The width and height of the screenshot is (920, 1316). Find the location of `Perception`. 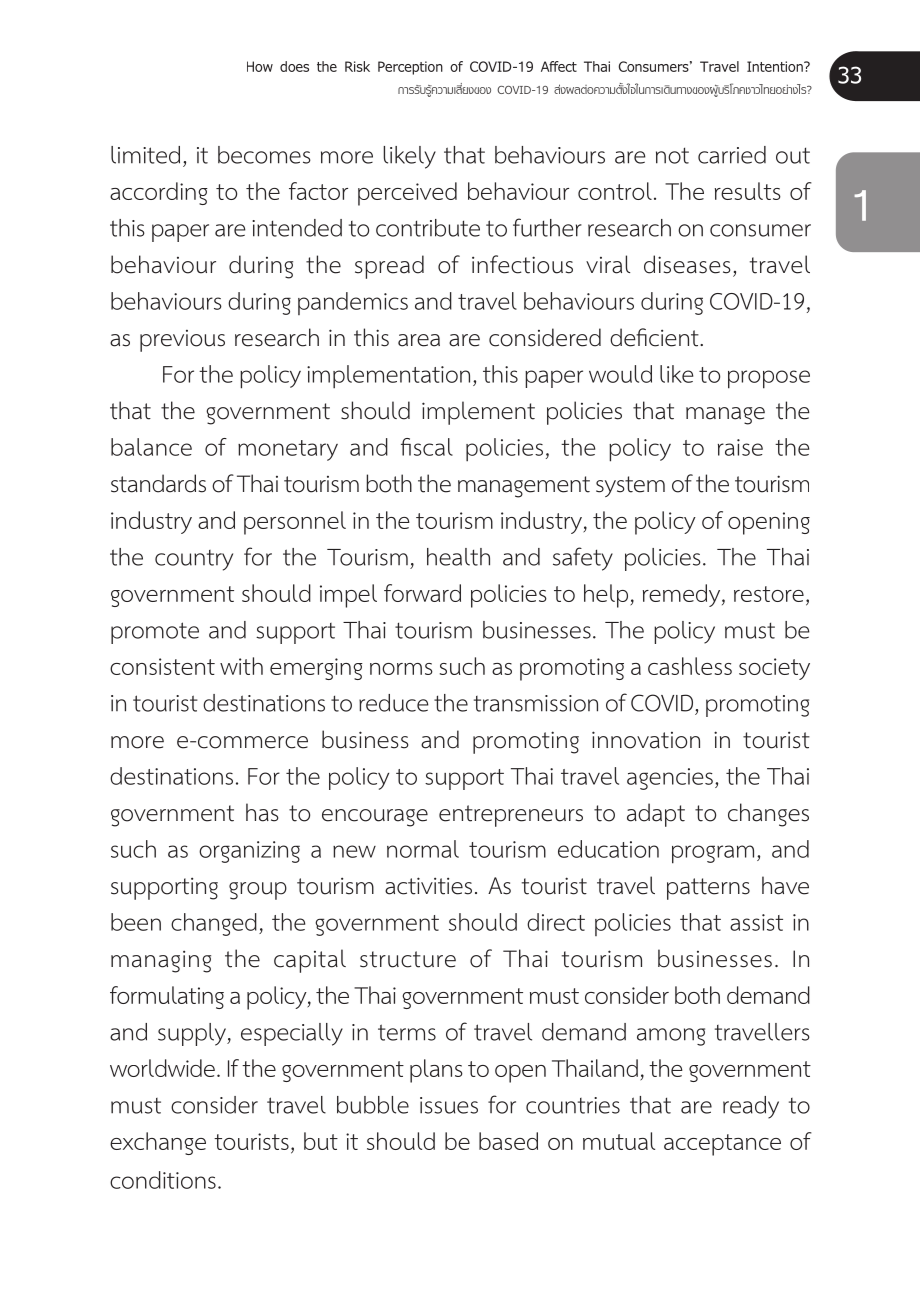

Perception is located at coordinates (410, 68).
